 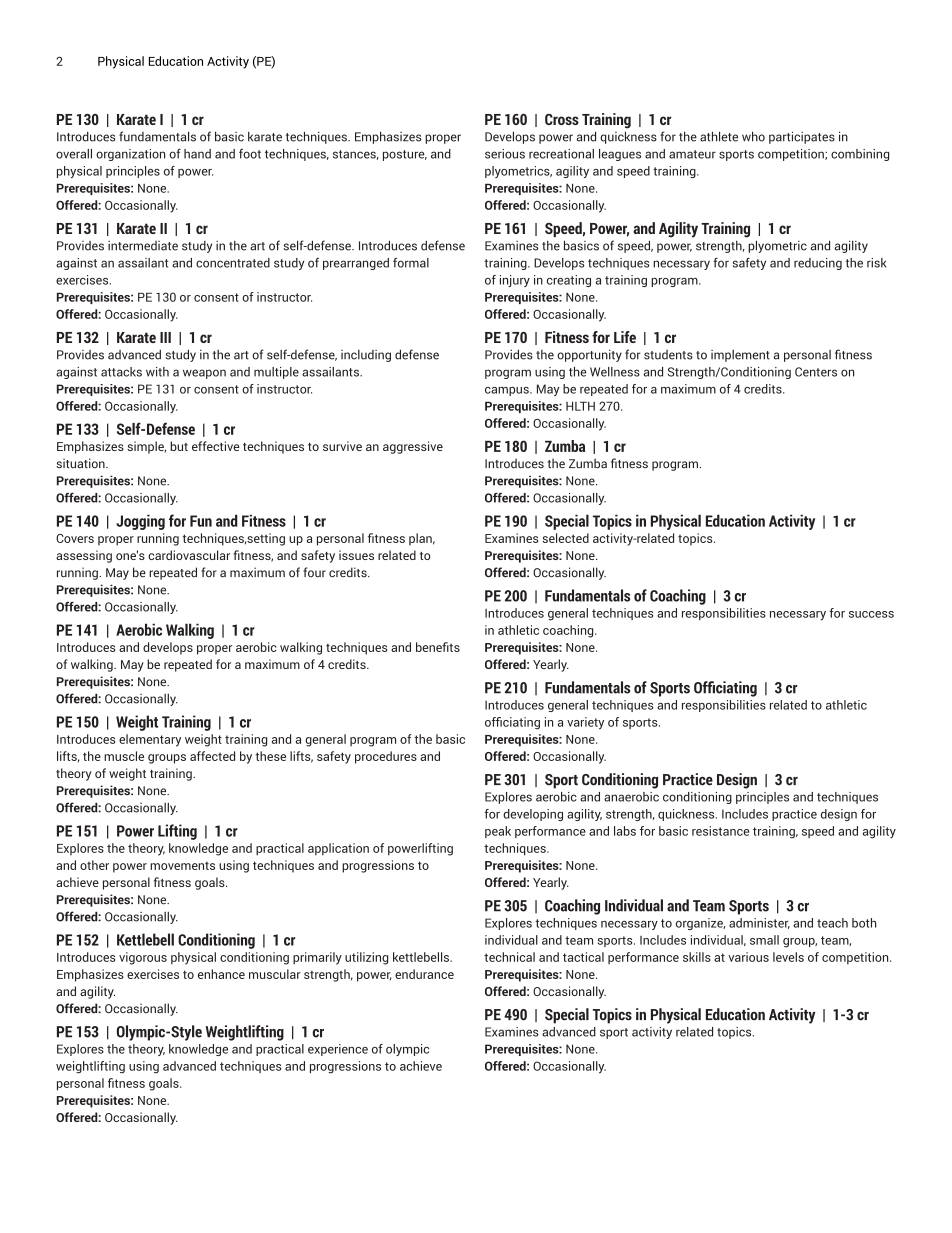 I want to click on cardiovascular, so click(x=189, y=555).
